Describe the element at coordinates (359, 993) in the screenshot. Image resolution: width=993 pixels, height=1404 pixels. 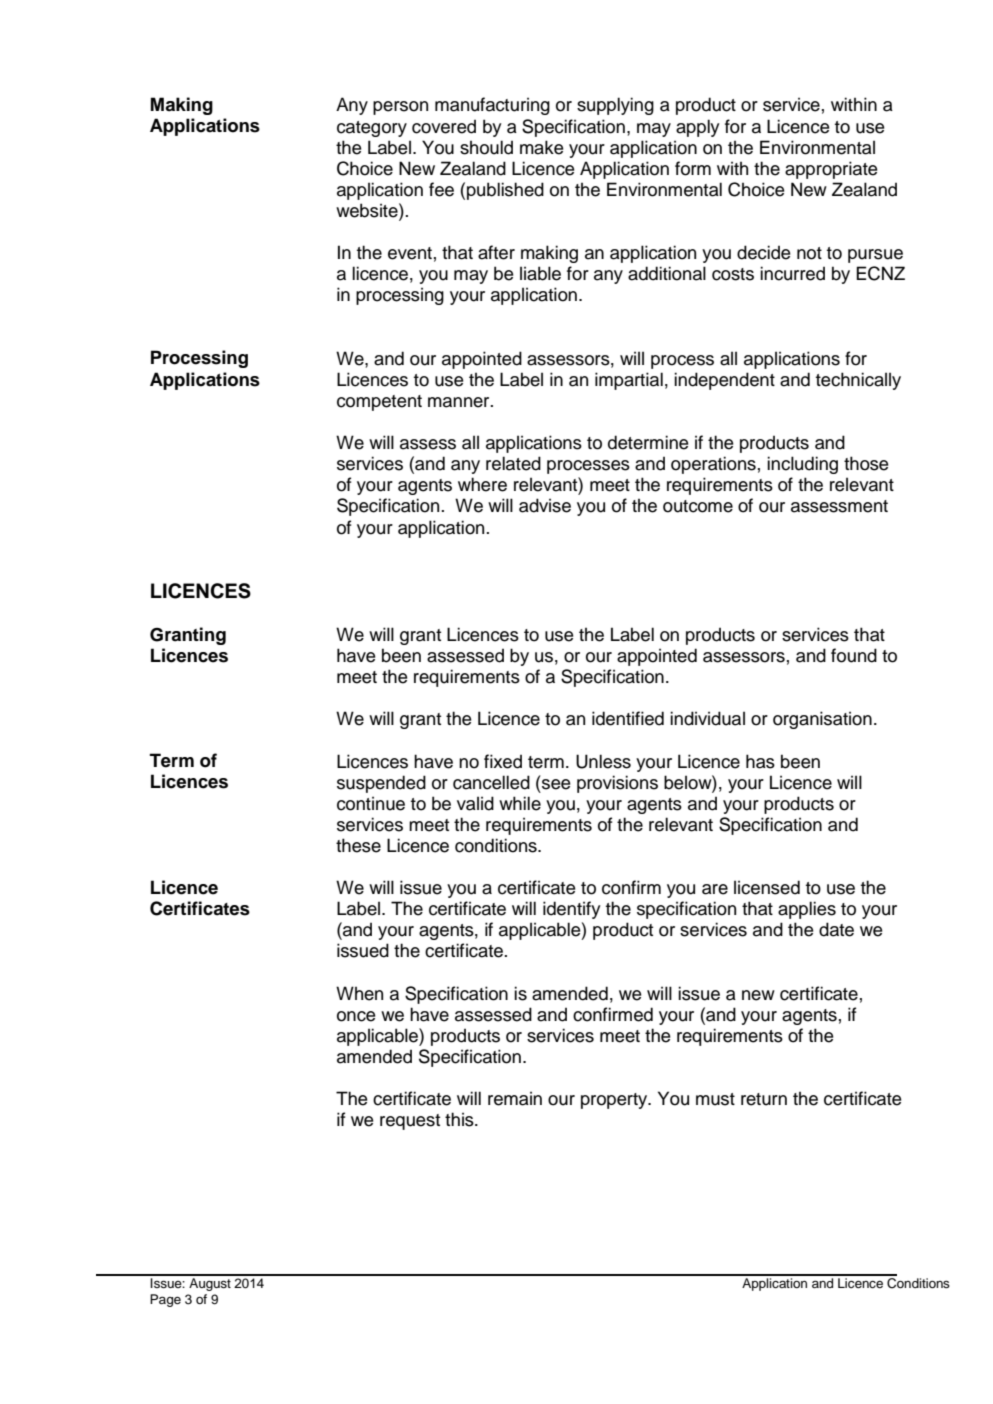
I see `When` at that location.
